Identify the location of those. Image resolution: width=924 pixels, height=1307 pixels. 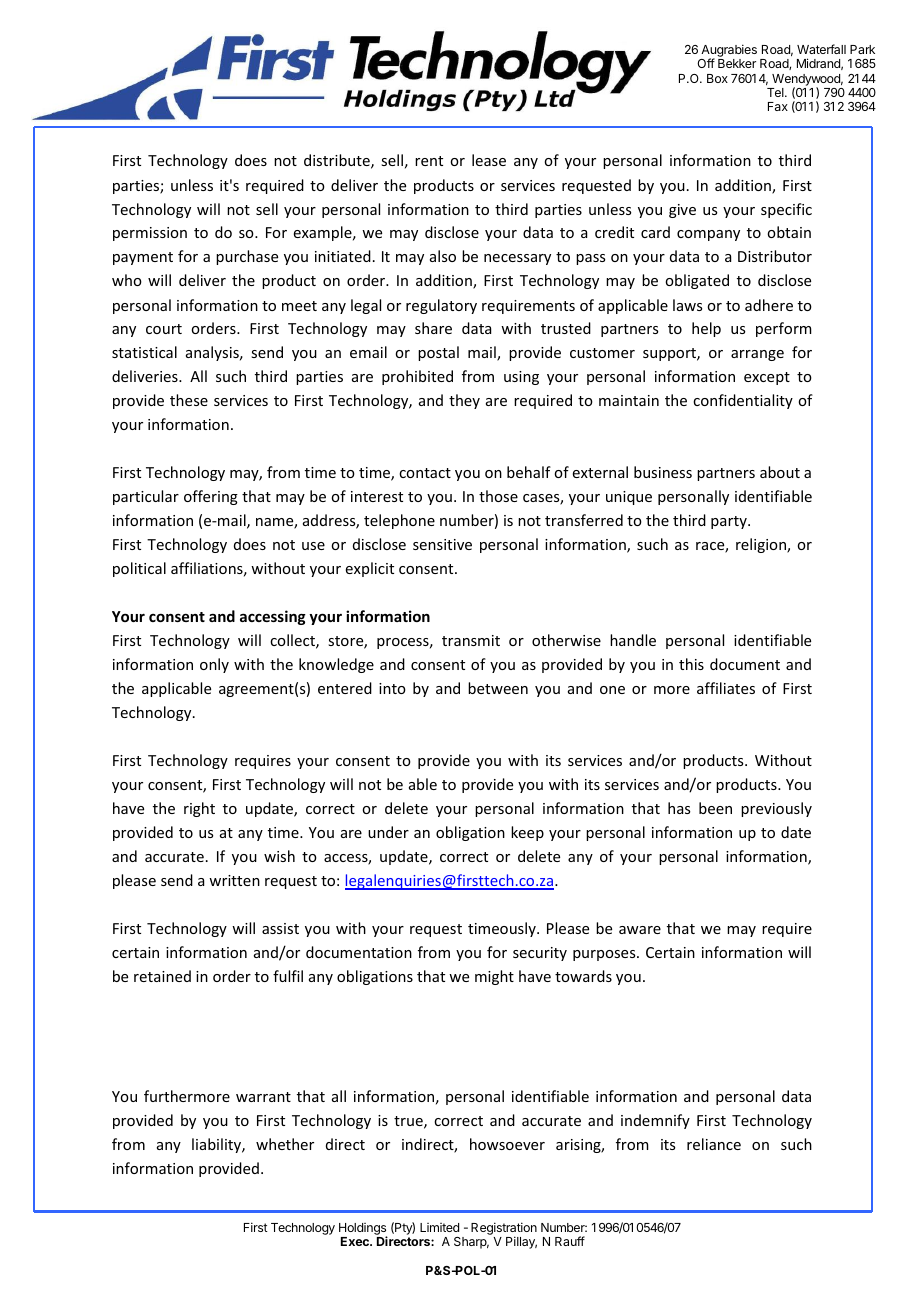
(498, 496).
